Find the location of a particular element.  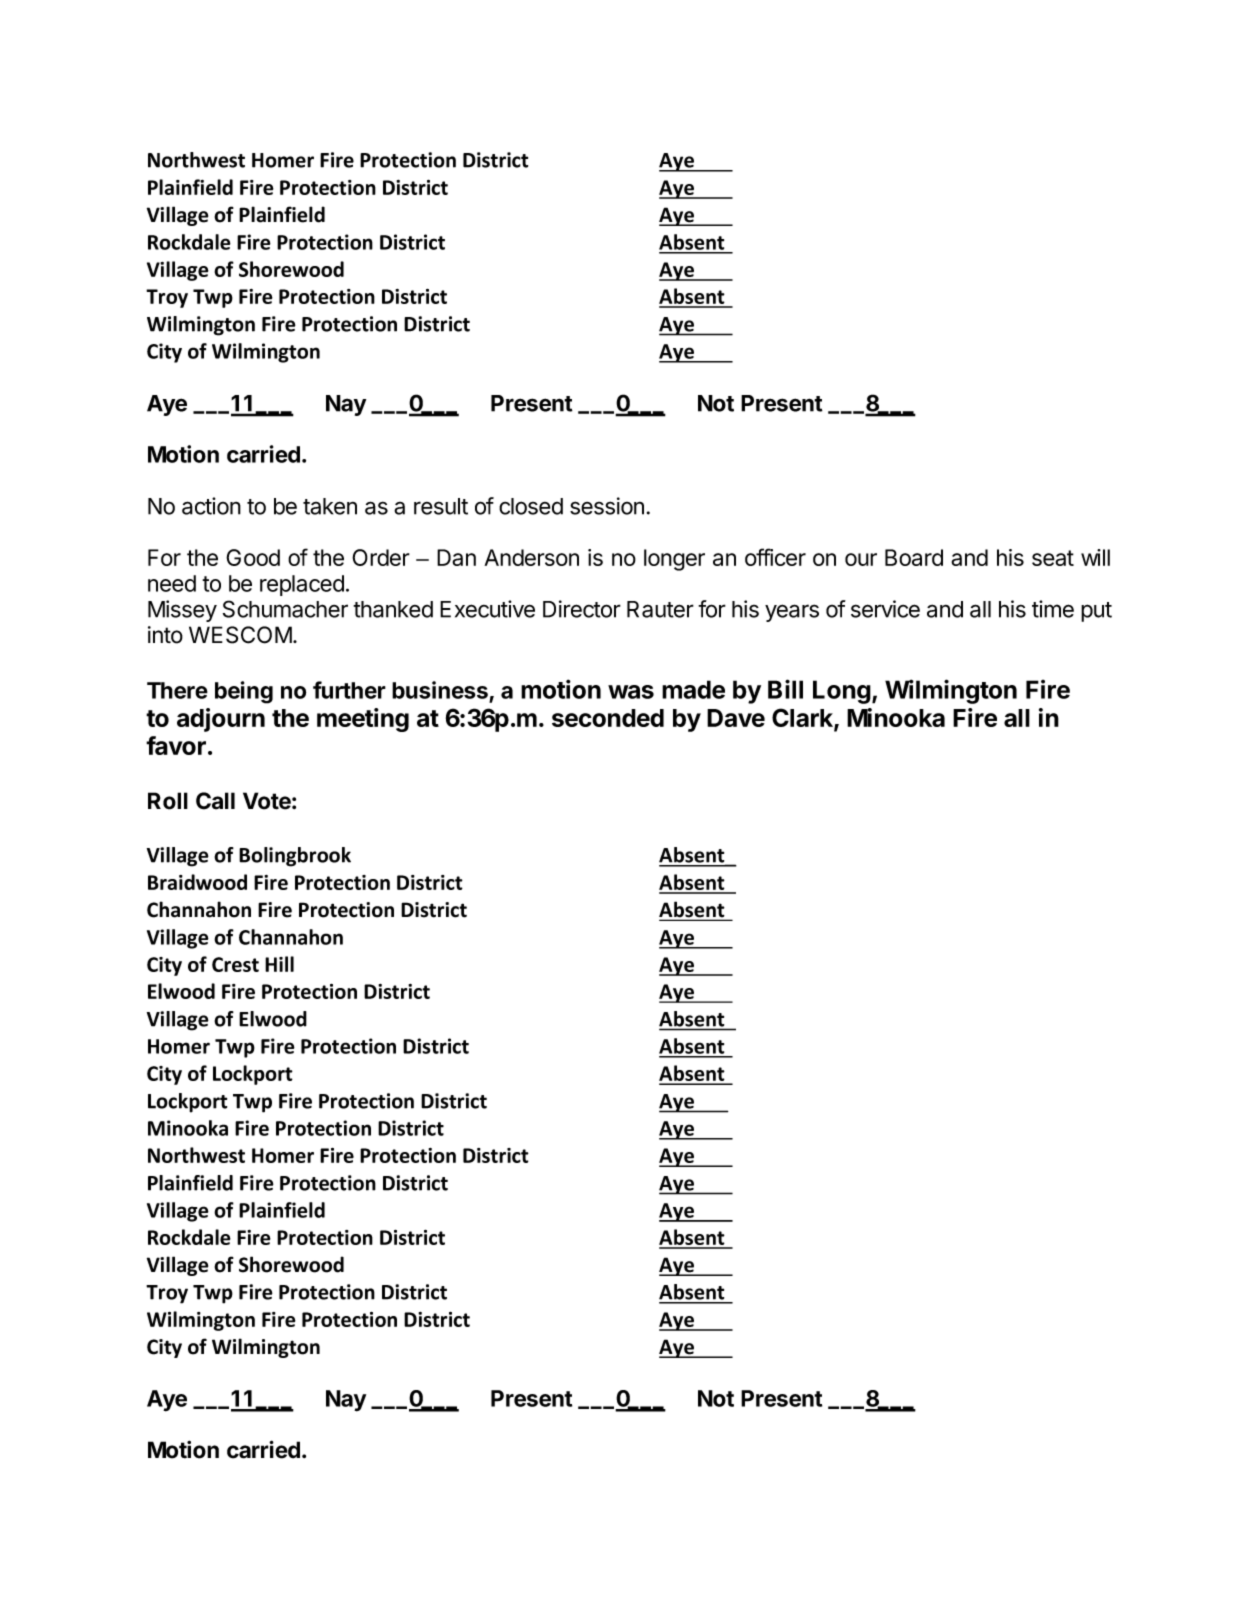

Bill is located at coordinates (785, 689).
